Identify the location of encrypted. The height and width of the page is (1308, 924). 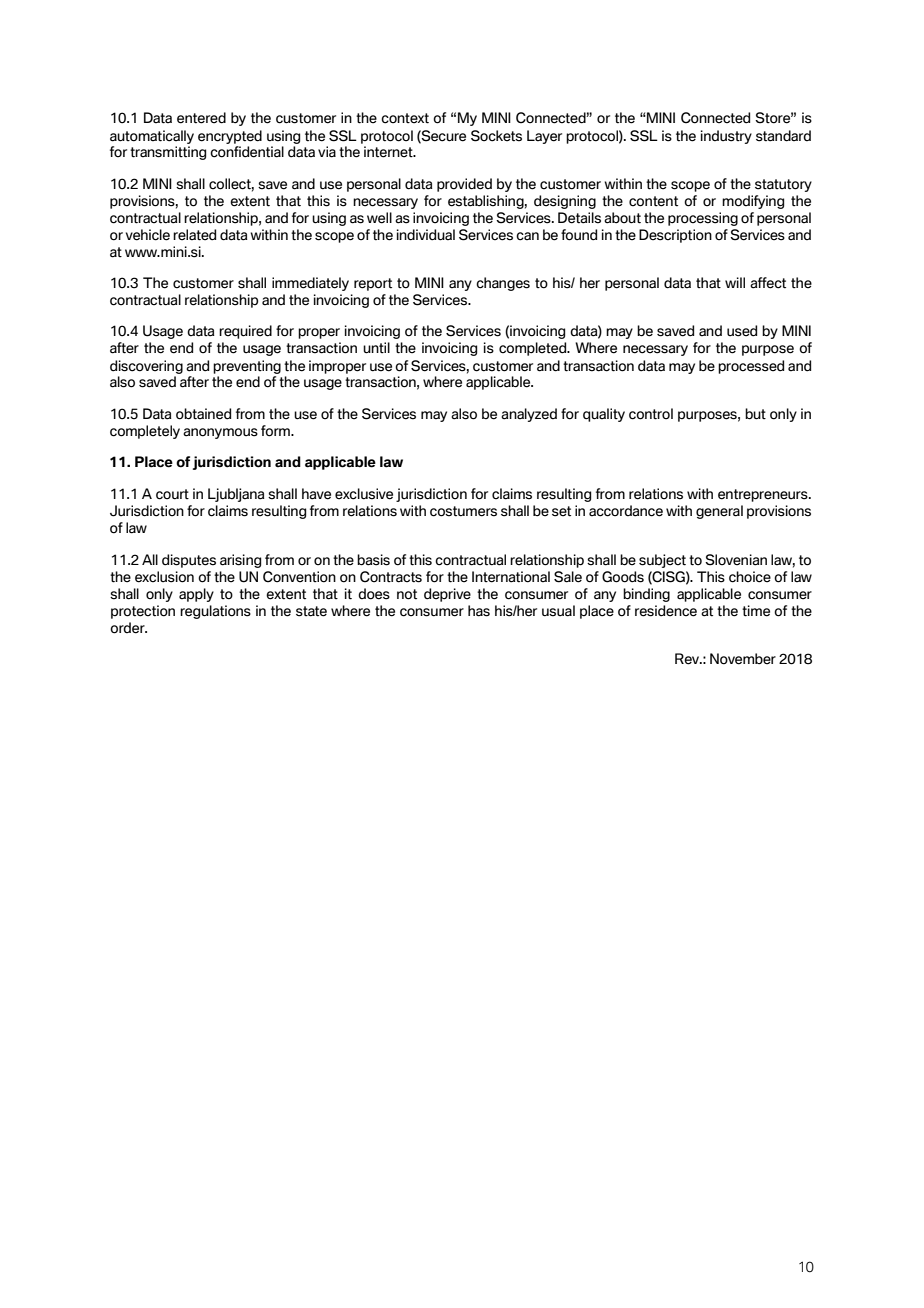
(230, 137).
